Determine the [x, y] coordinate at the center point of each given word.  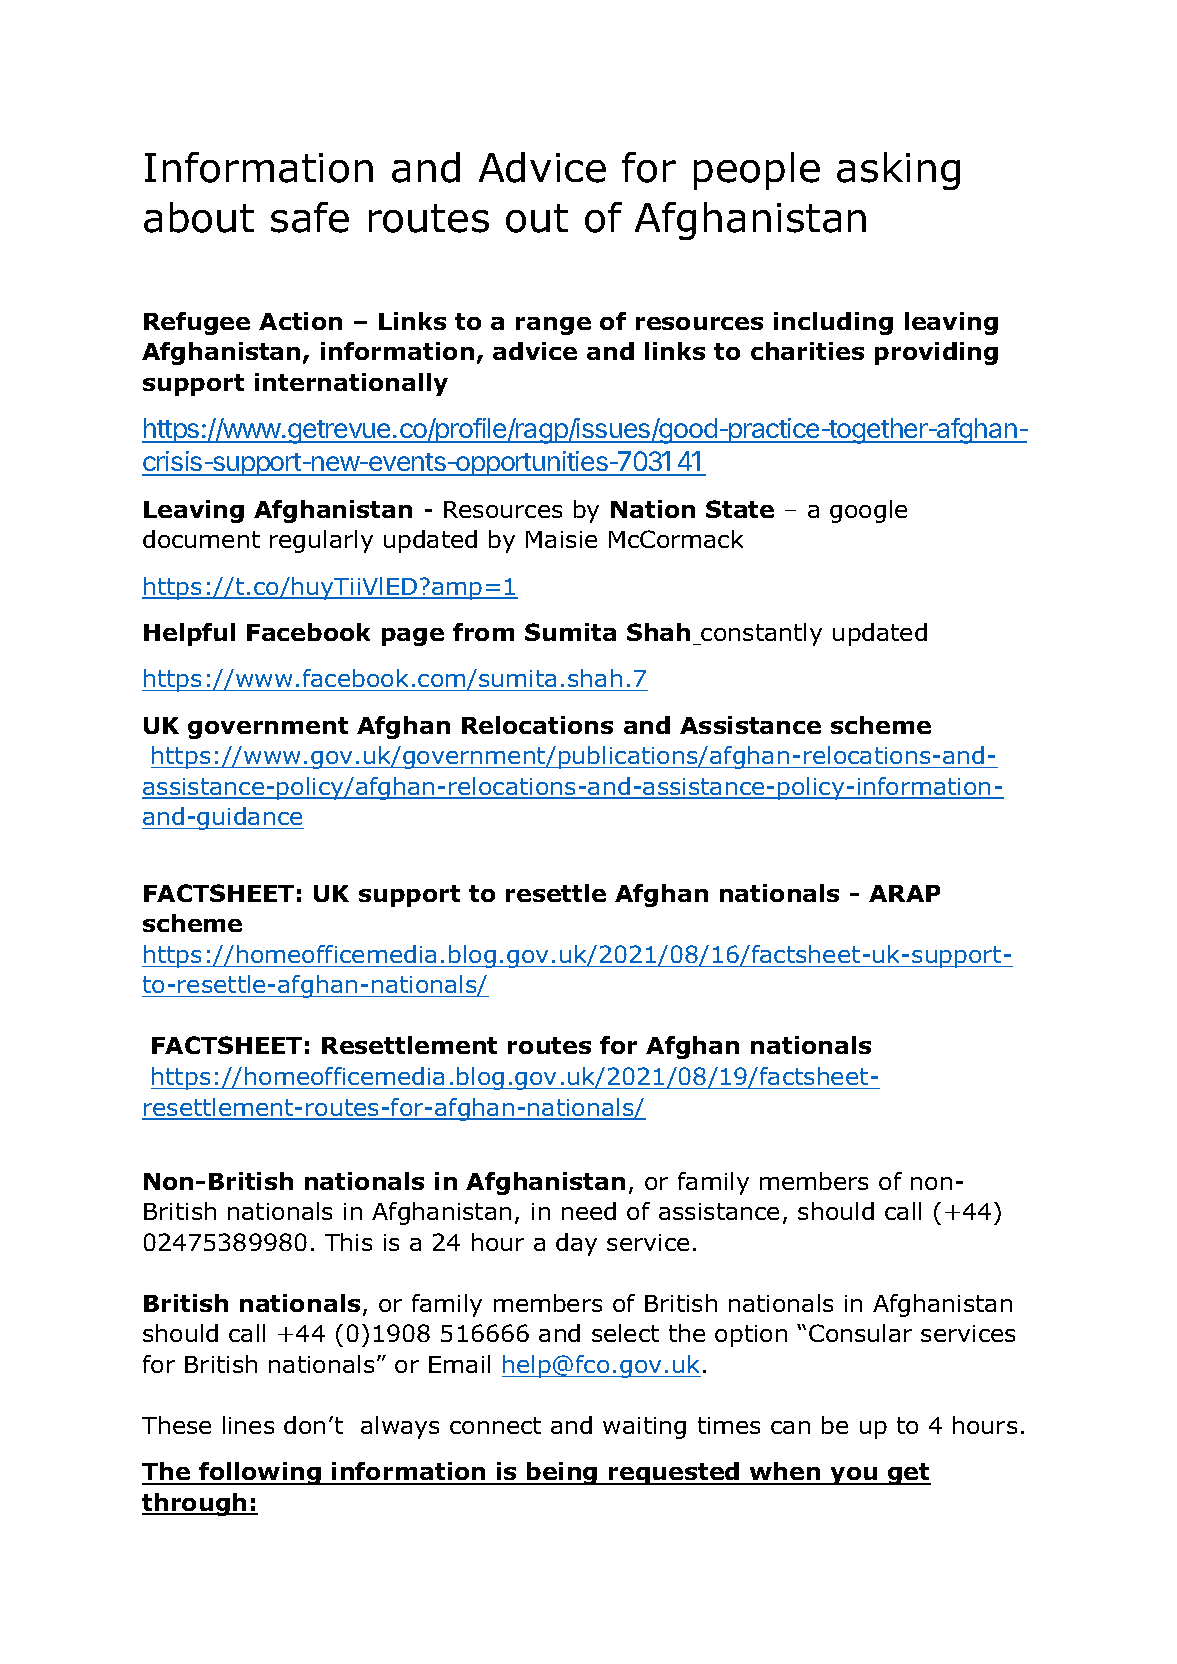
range [553, 326]
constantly [761, 634]
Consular [860, 1333]
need [589, 1211]
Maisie [561, 539]
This [348, 1242]
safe [310, 217]
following [260, 1473]
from [483, 632]
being [562, 1473]
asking [898, 171]
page [413, 637]
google [868, 511]
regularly [321, 541]
